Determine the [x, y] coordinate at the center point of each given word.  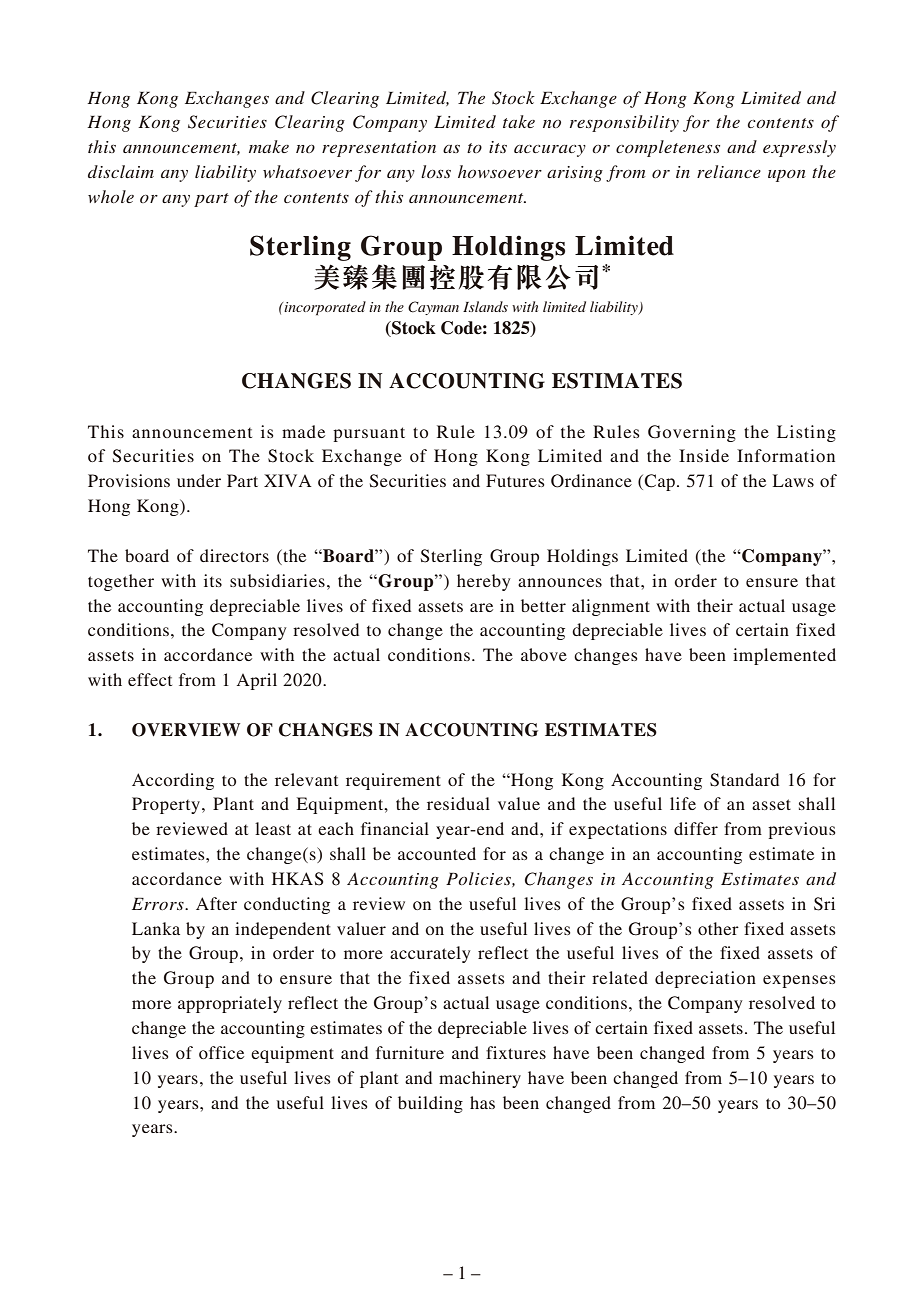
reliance [729, 171]
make [269, 146]
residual [458, 803]
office [221, 1052]
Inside [704, 455]
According [173, 781]
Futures [515, 480]
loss [436, 171]
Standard [744, 780]
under [199, 480]
